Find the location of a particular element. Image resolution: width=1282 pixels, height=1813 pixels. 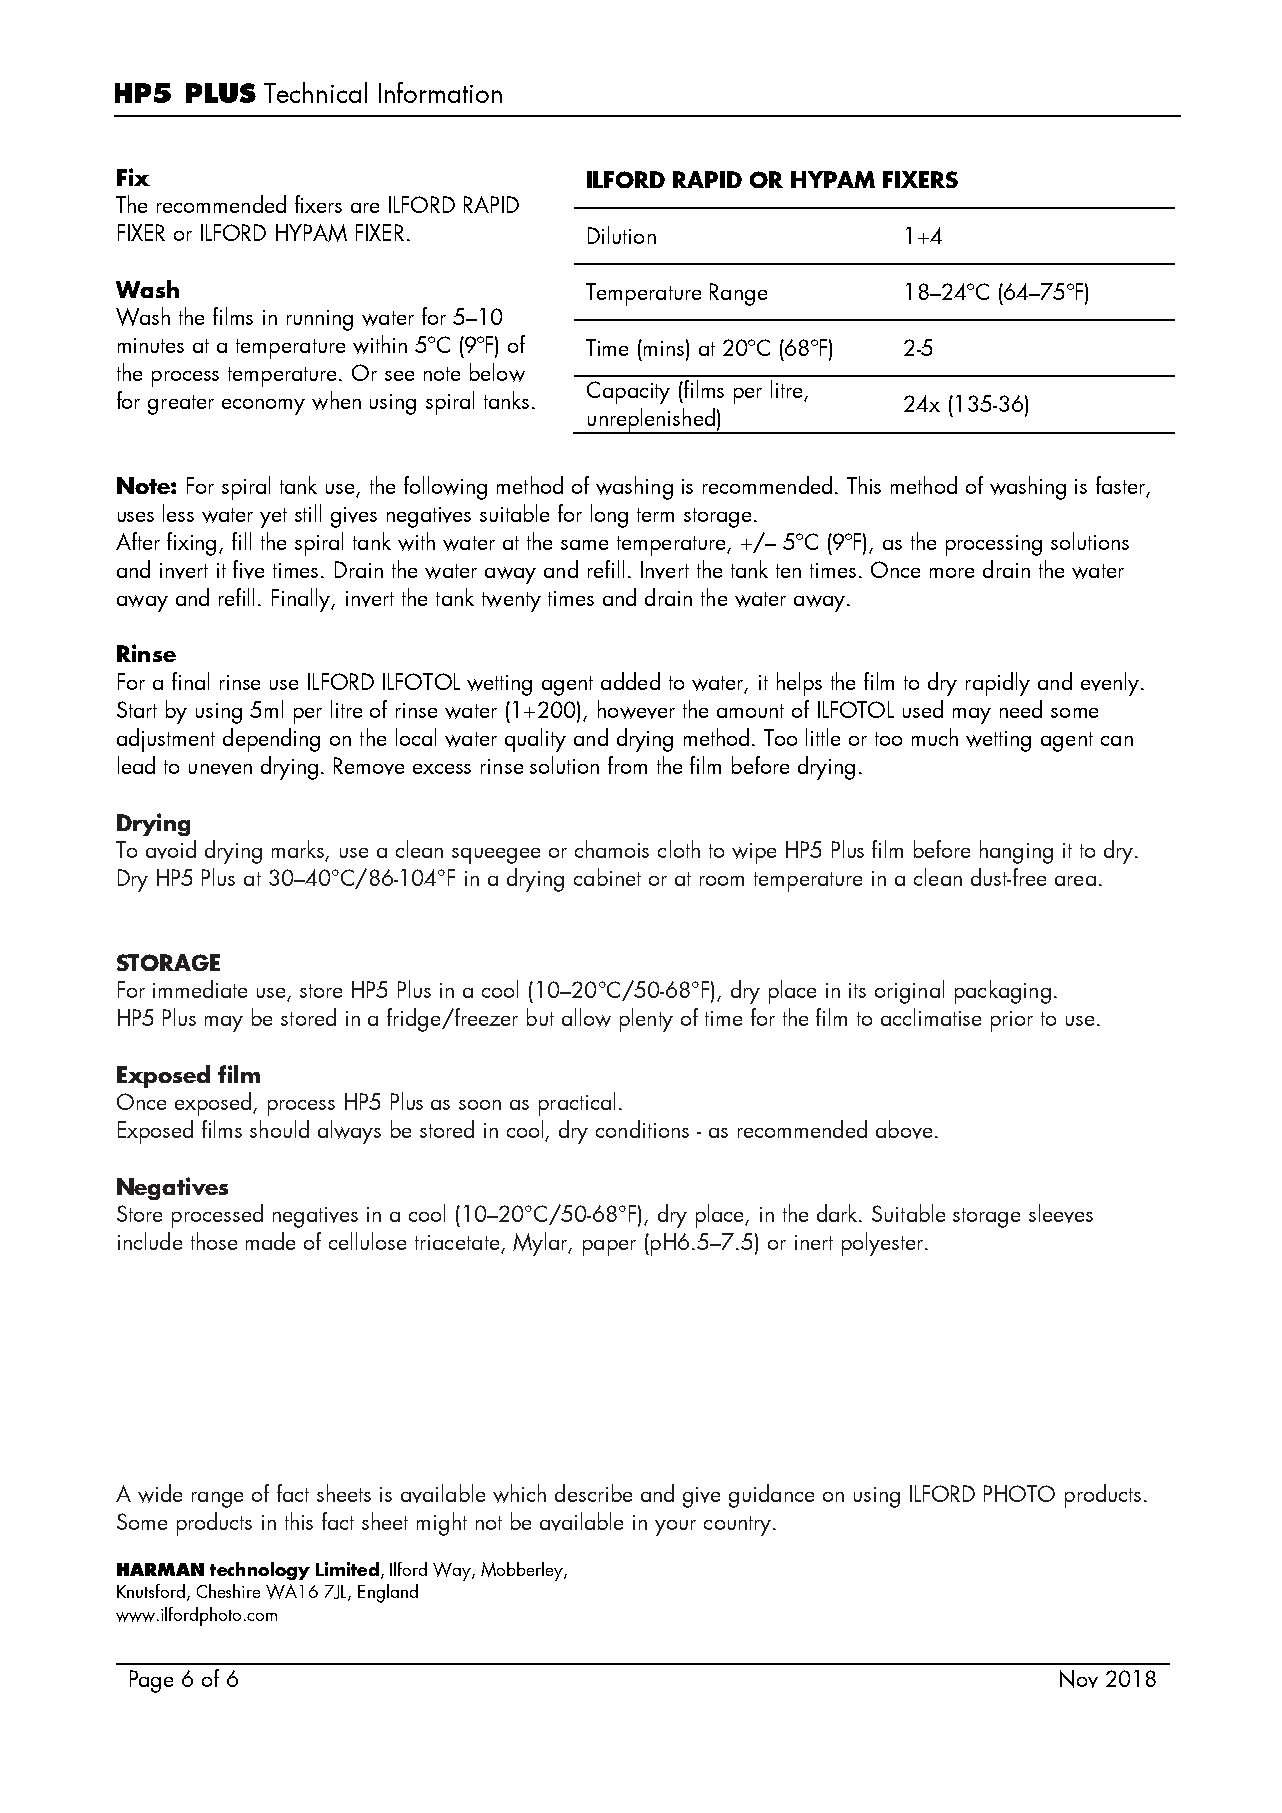

Technical is located at coordinates (315, 92).
